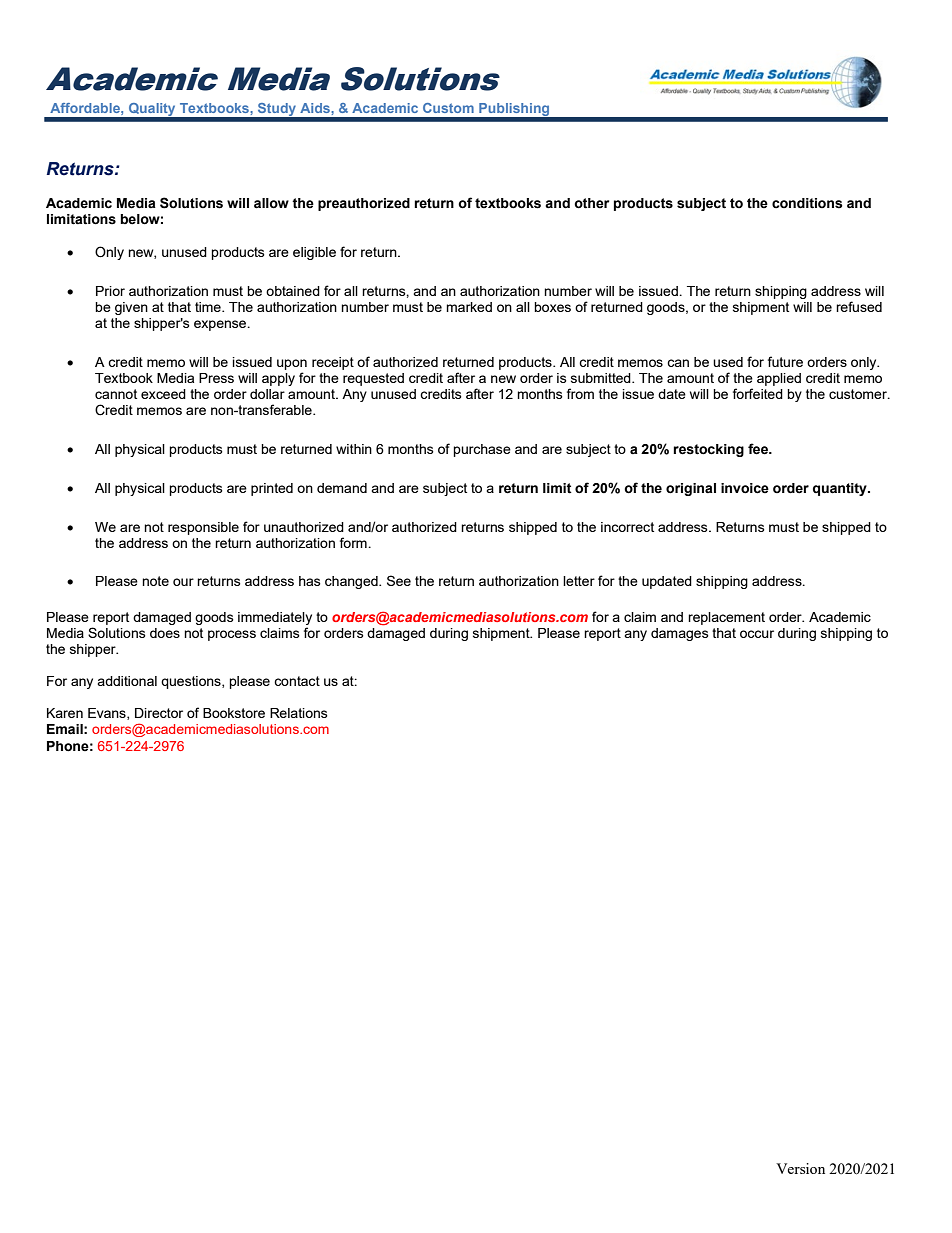  Describe the element at coordinates (110, 291) in the screenshot. I see `Prior` at that location.
